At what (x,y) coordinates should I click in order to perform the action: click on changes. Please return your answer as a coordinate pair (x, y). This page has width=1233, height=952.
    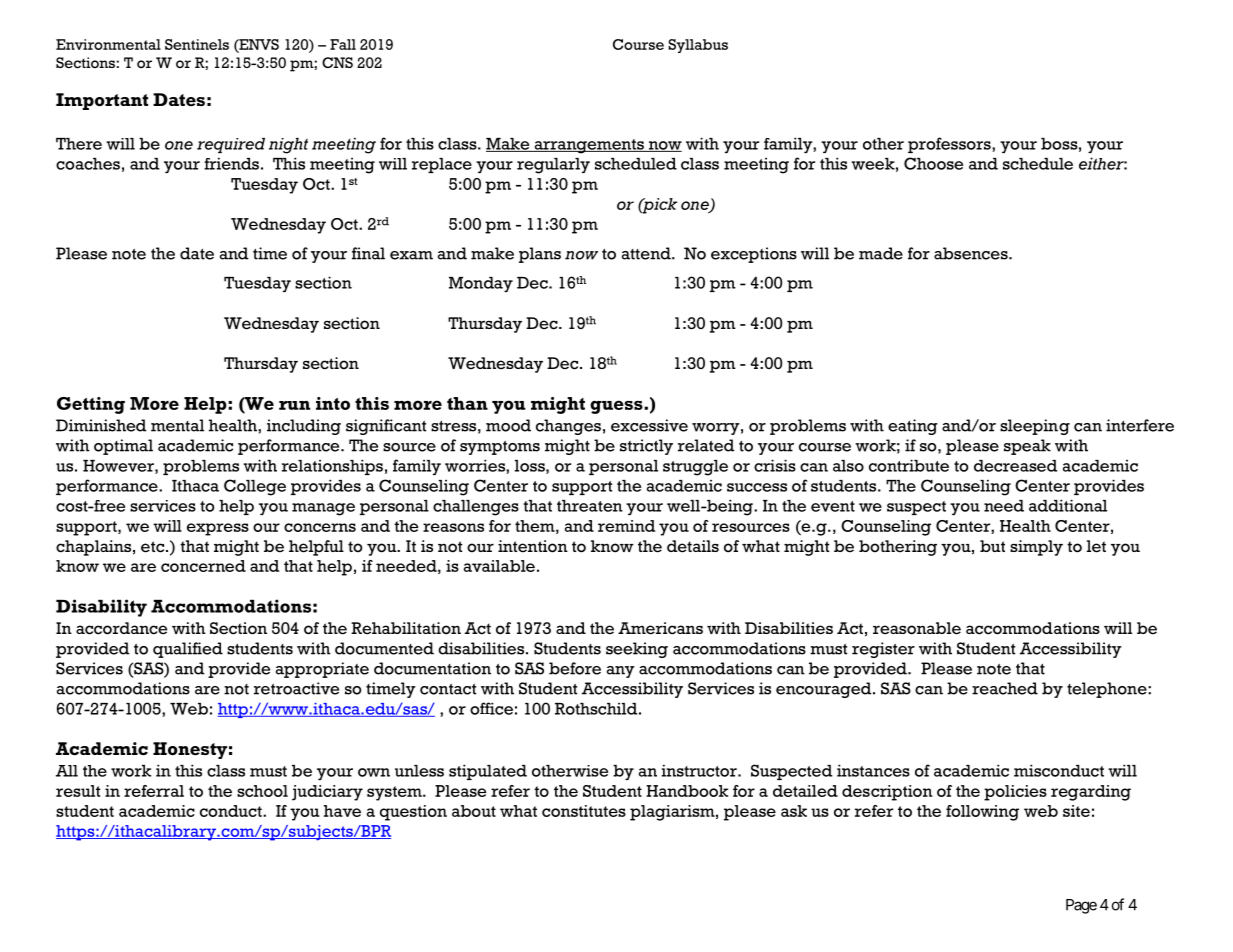
    Looking at the image, I should click on (568, 427).
